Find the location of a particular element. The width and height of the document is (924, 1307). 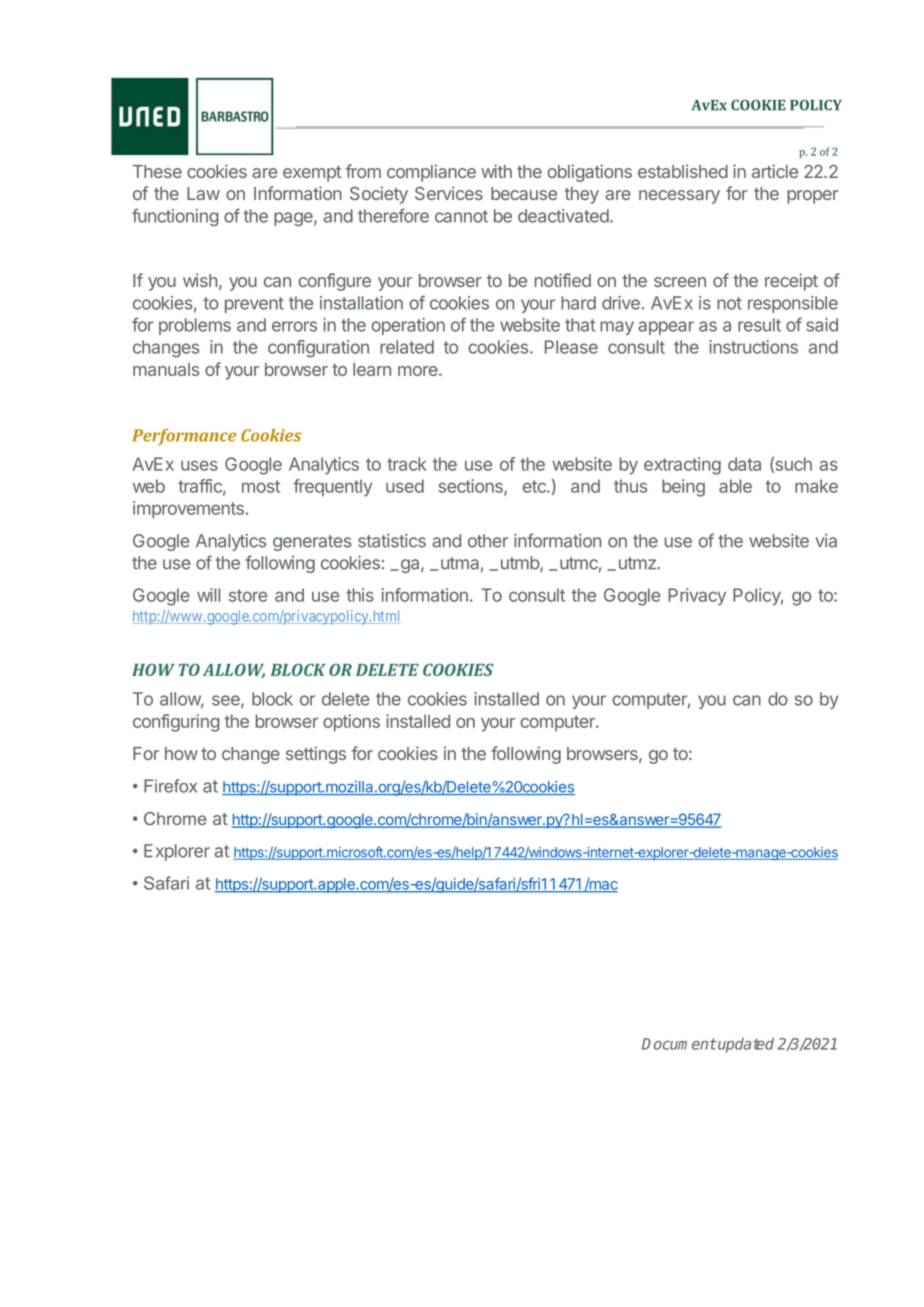

store is located at coordinates (248, 595).
